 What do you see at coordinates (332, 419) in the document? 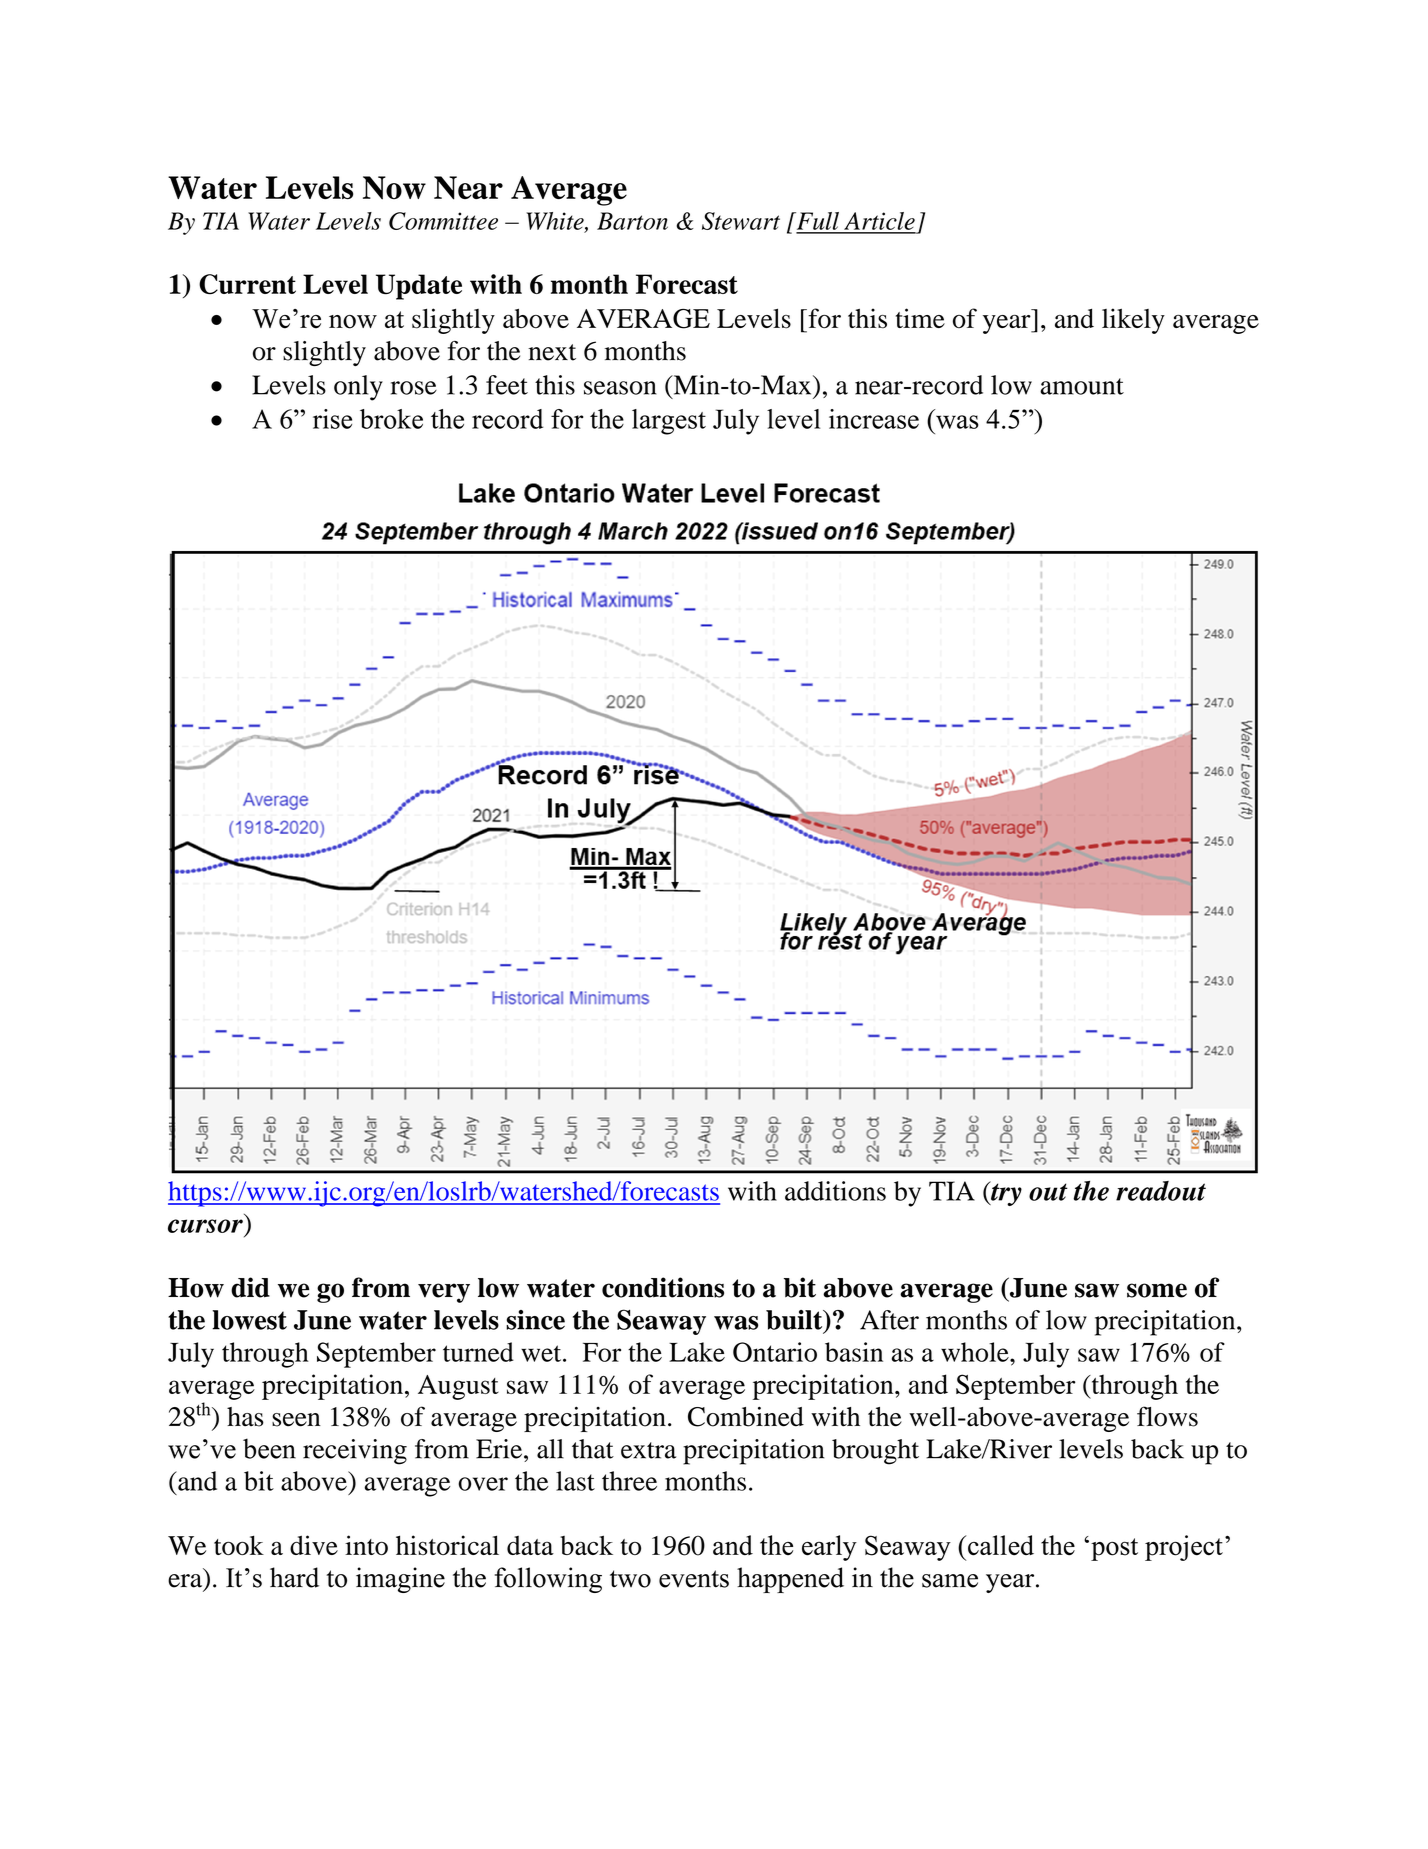
I see `rise` at bounding box center [332, 419].
